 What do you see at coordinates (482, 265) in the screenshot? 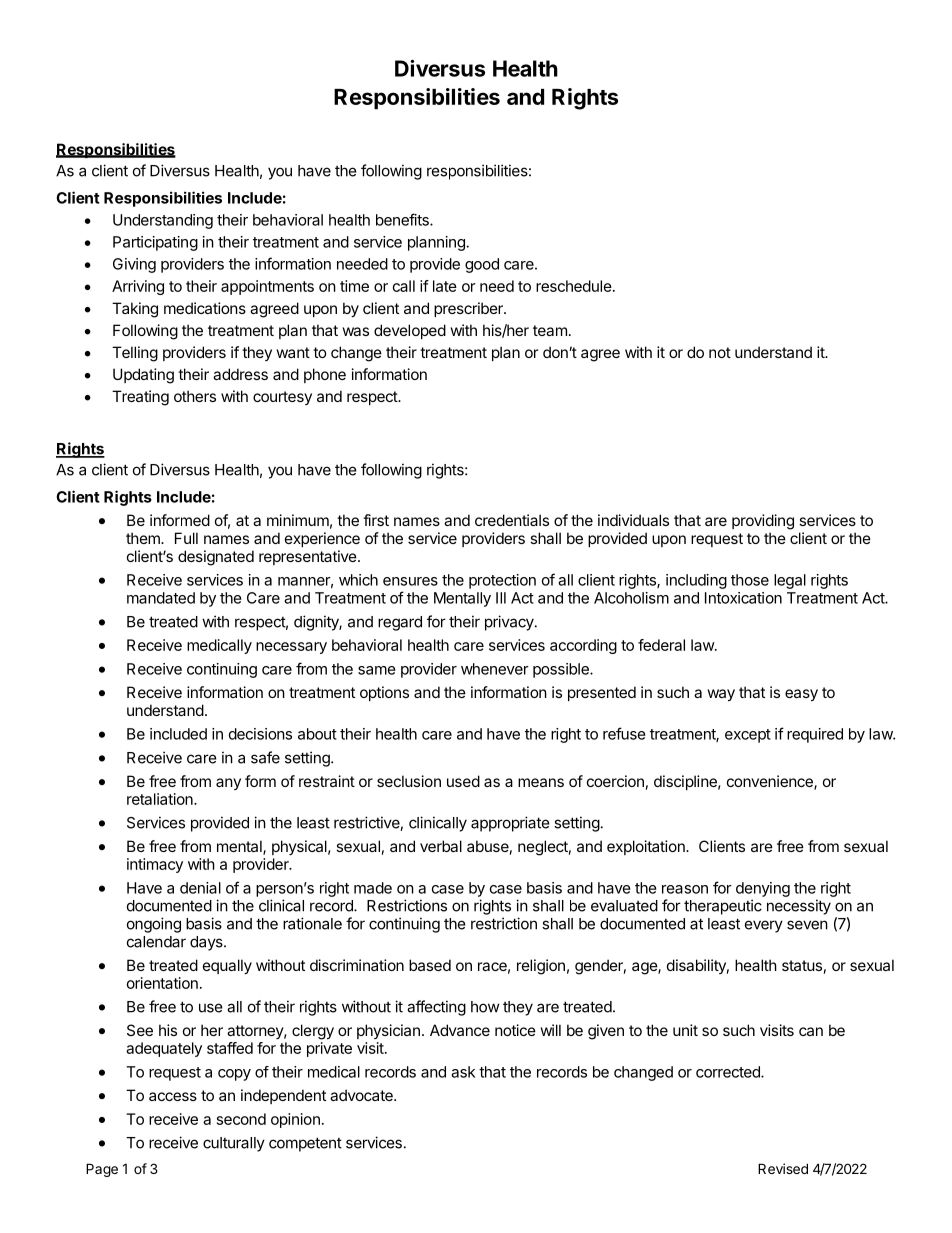
I see `good` at bounding box center [482, 265].
